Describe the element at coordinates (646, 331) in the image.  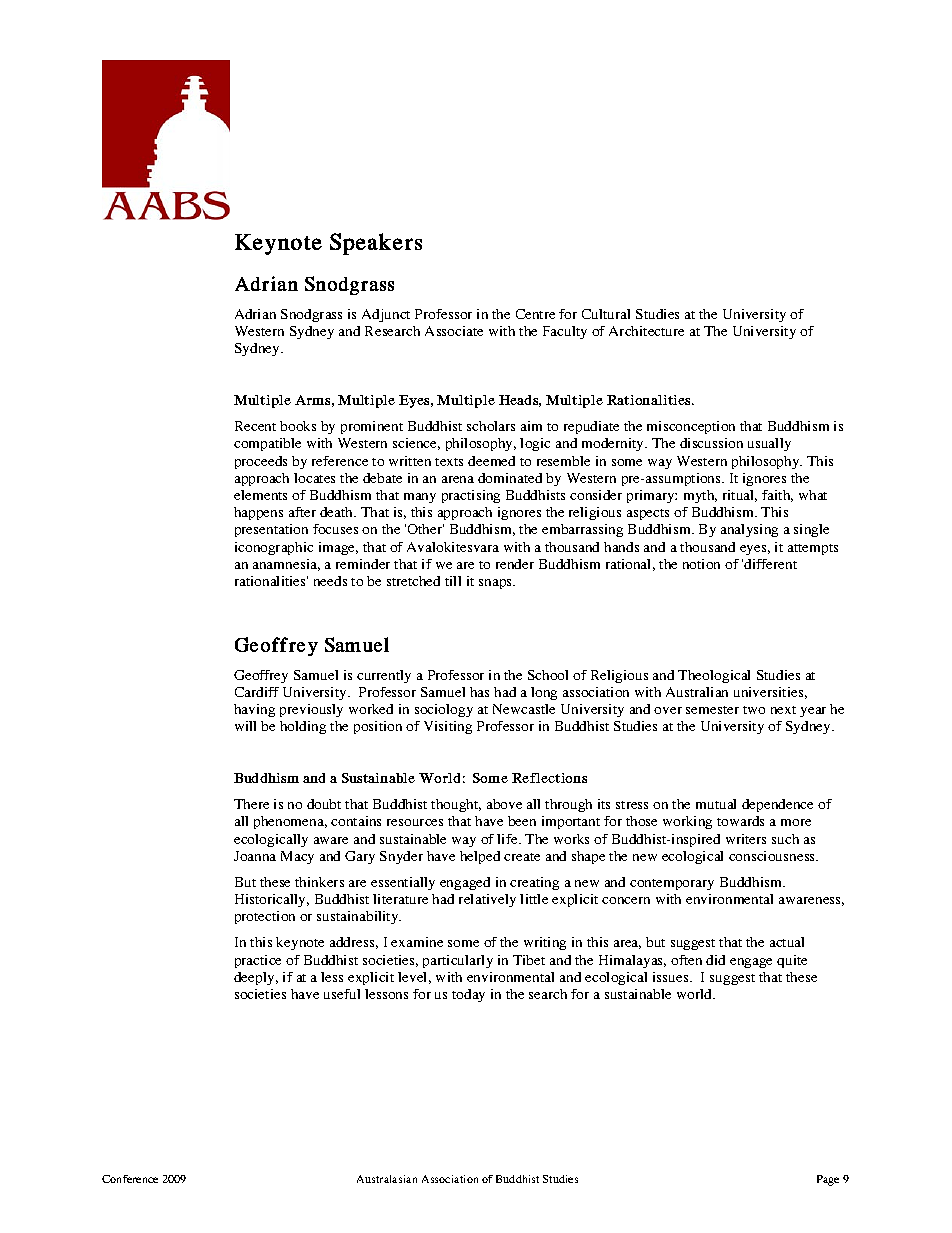
I see `Architecture` at that location.
